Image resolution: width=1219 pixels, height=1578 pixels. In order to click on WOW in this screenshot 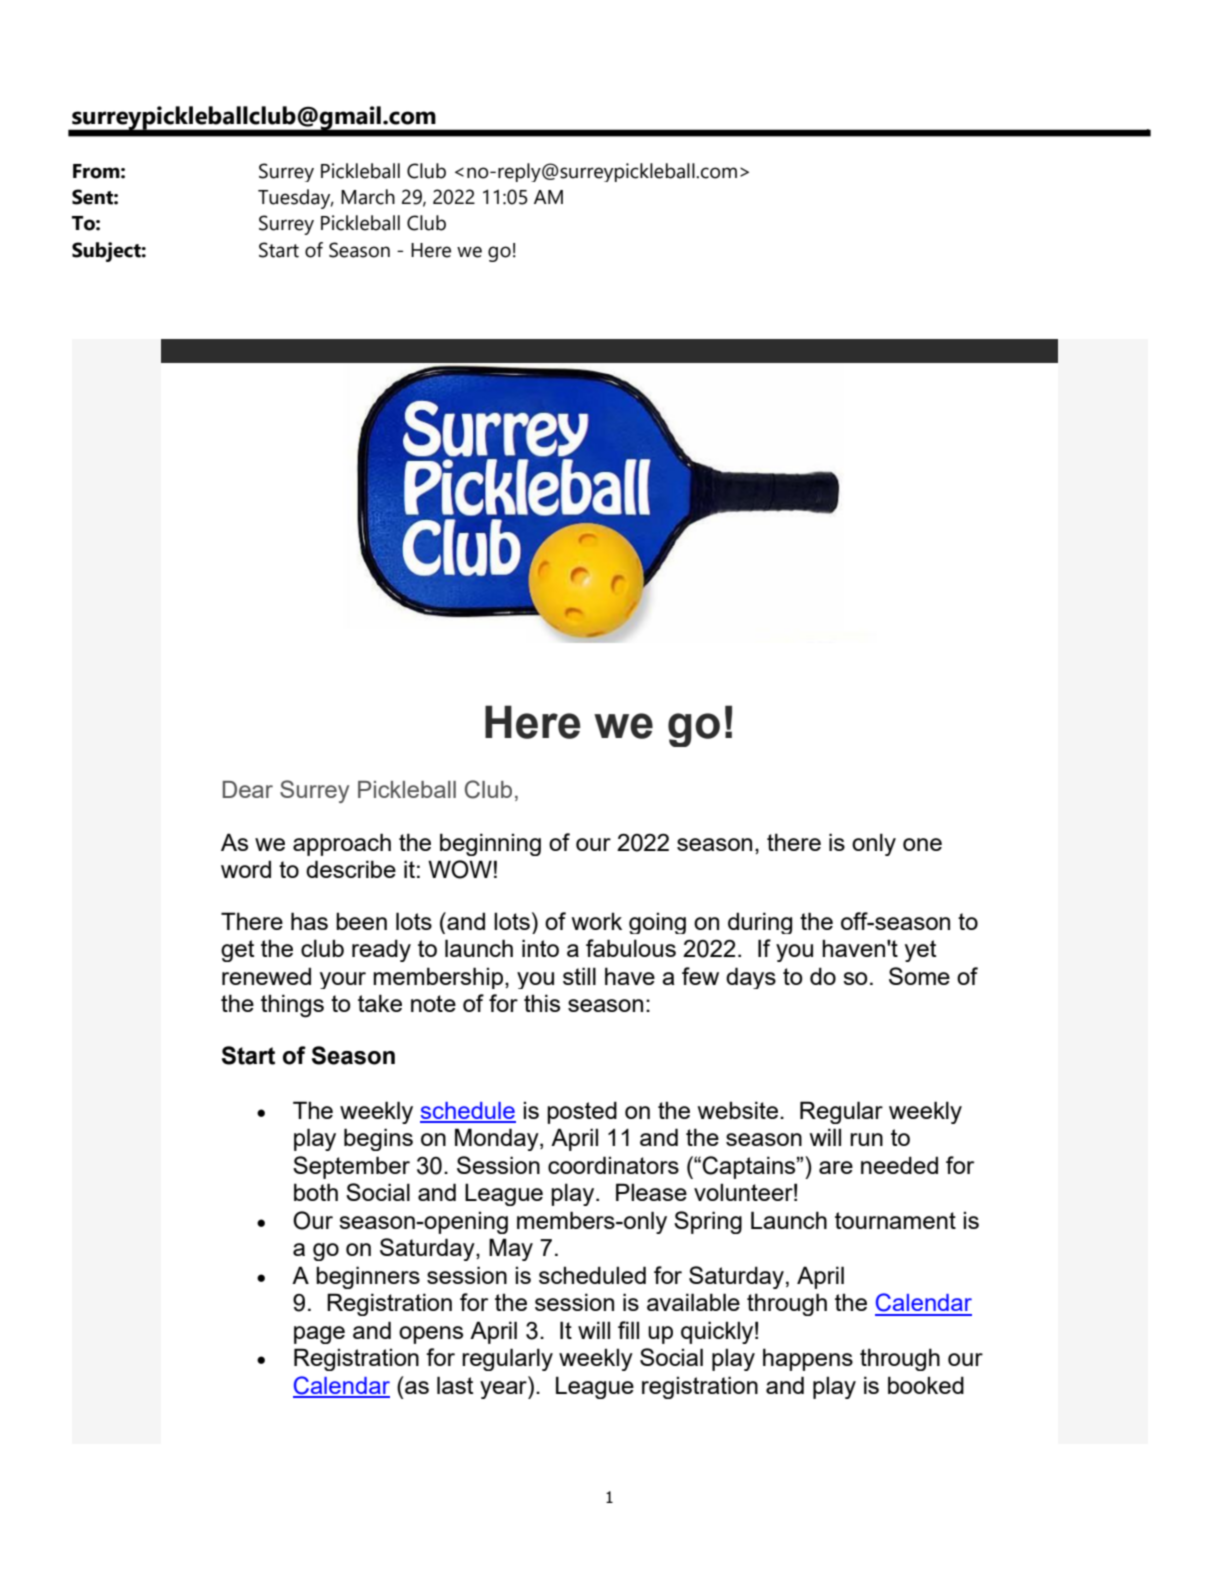, I will do `click(460, 869)`.
